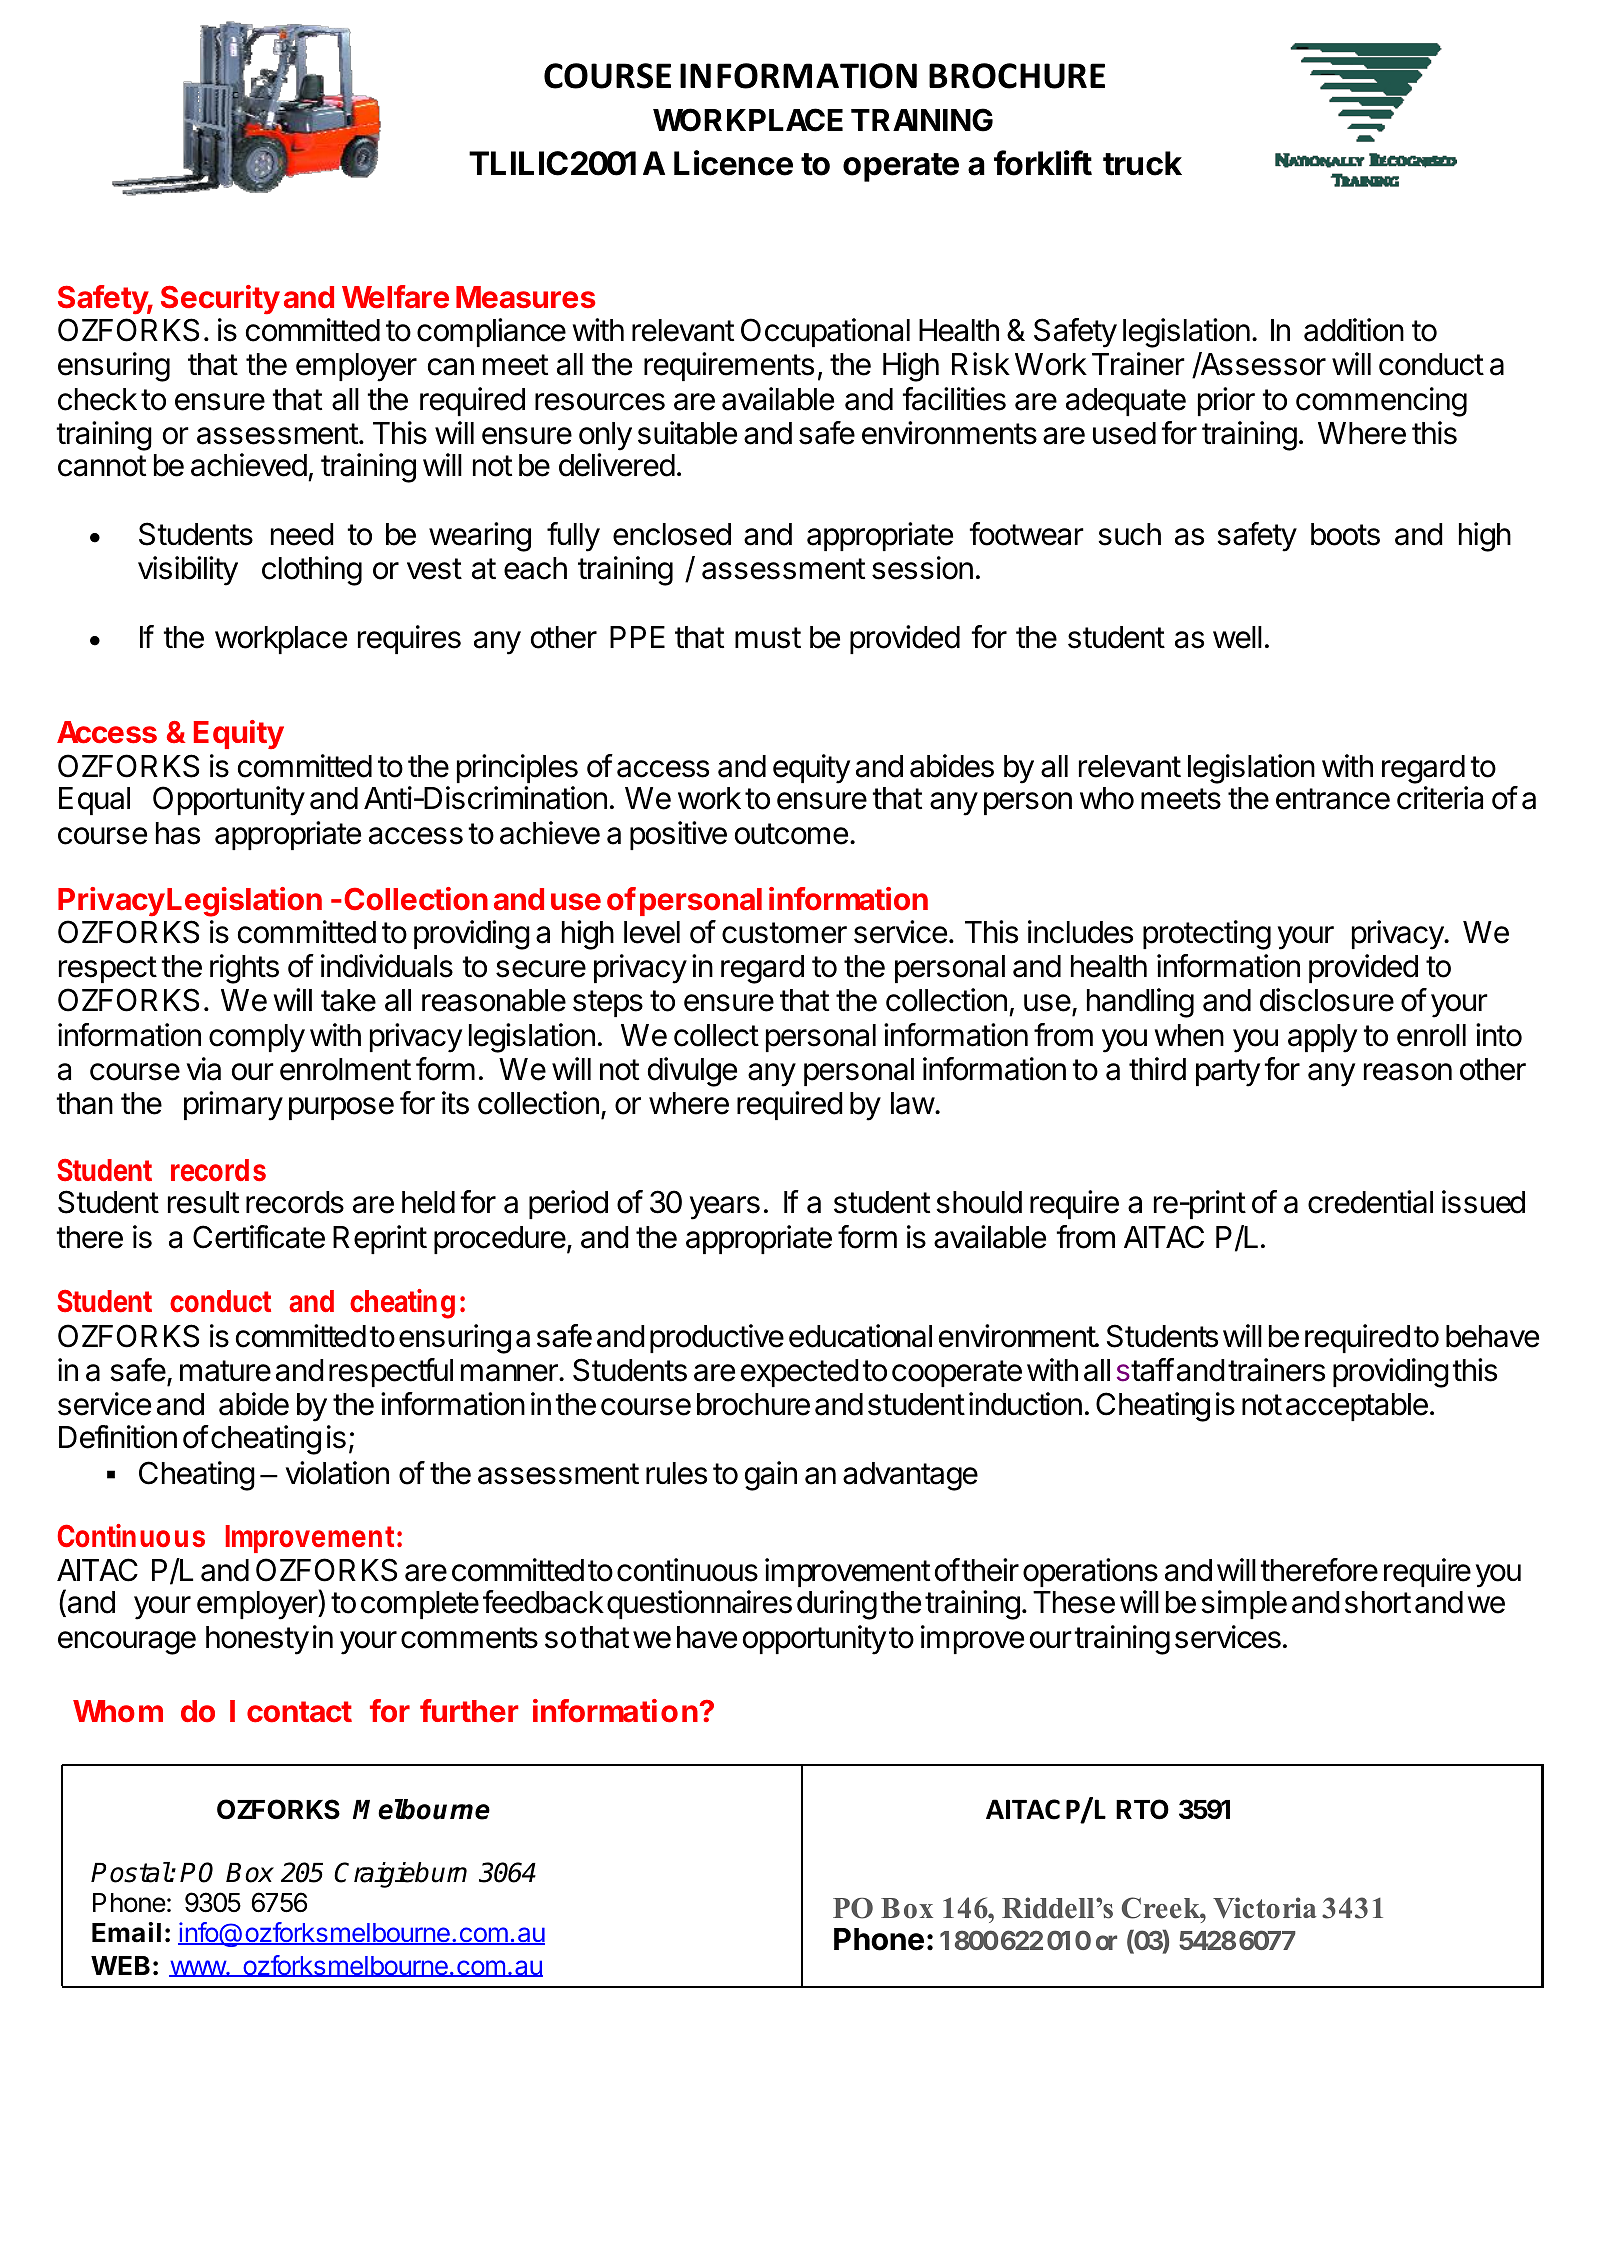 The image size is (1602, 2266). I want to click on Certificate, so click(259, 1237).
